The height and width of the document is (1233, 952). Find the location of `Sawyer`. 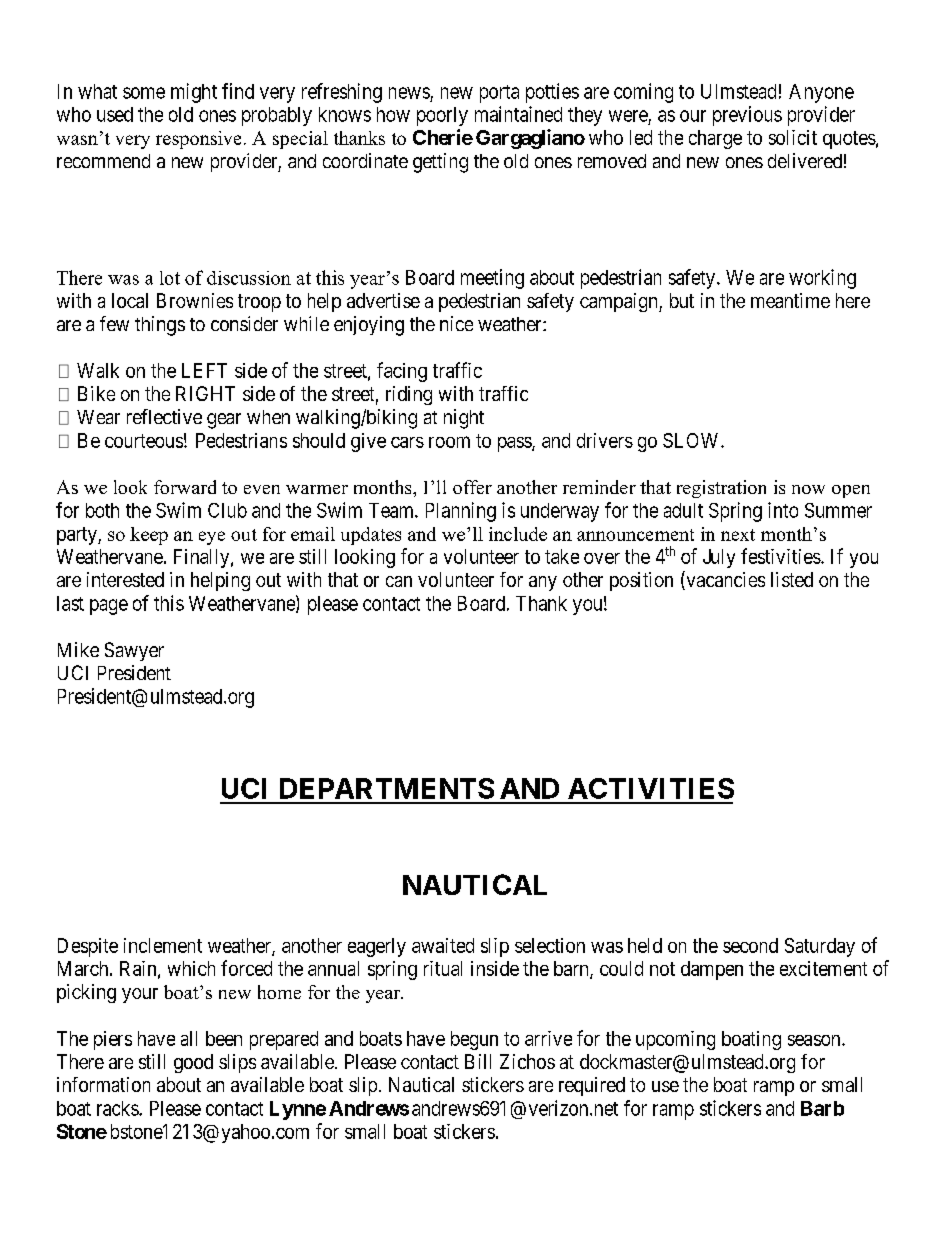

Sawyer is located at coordinates (134, 651).
